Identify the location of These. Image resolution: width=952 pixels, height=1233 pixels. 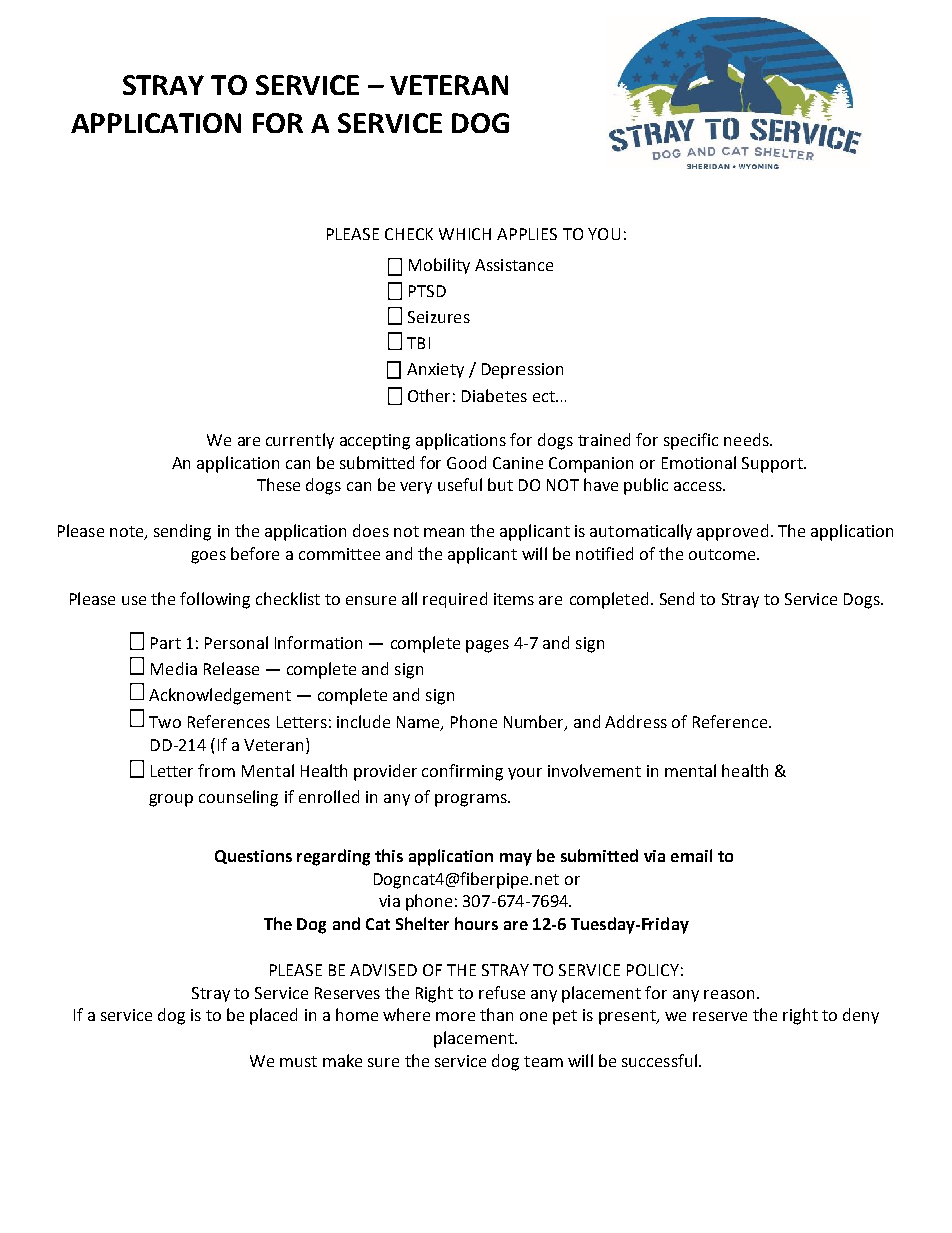
(278, 484).
